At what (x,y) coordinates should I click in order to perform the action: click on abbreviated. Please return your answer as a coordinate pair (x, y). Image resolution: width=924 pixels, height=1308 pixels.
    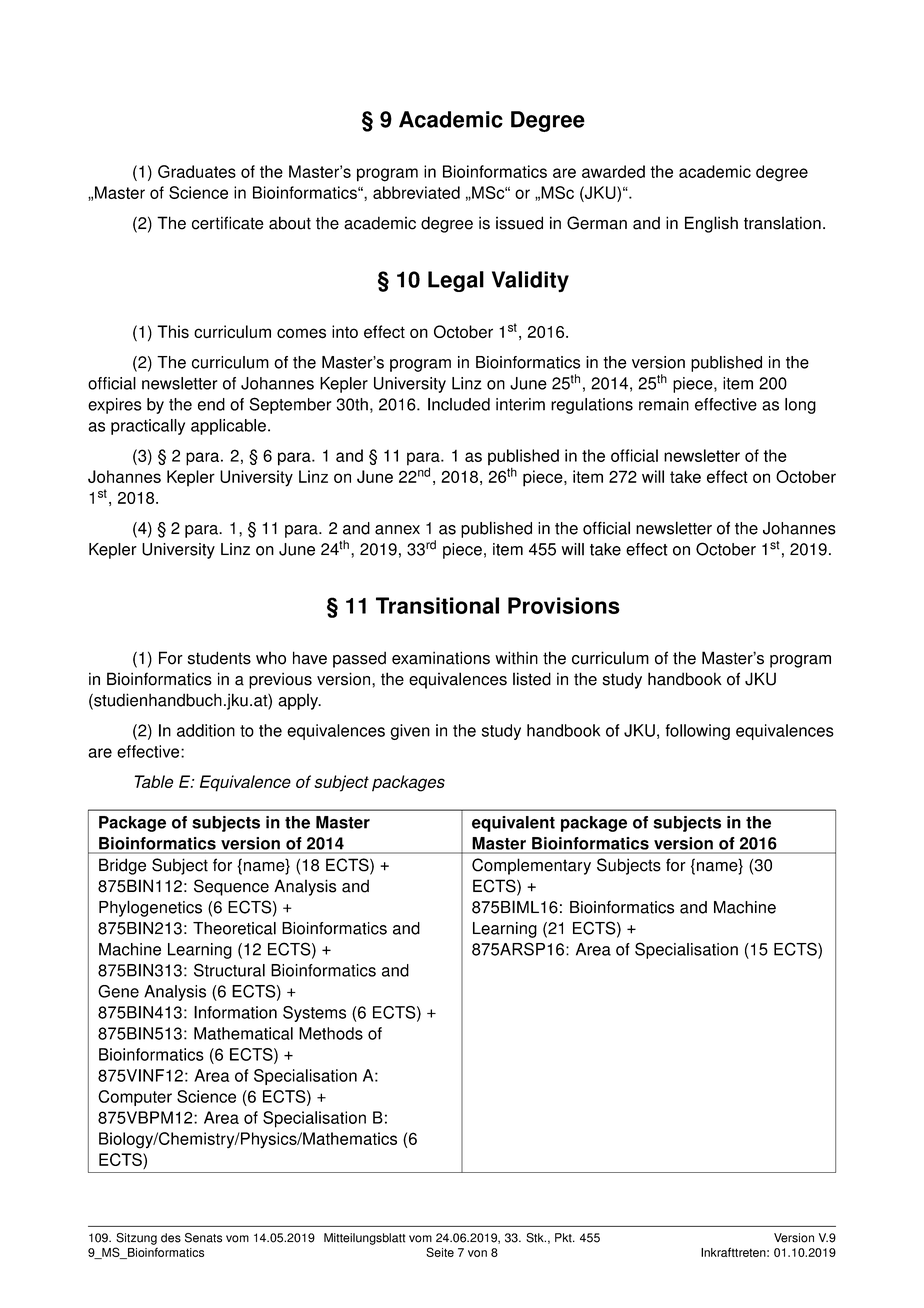
    Looking at the image, I should click on (416, 192).
